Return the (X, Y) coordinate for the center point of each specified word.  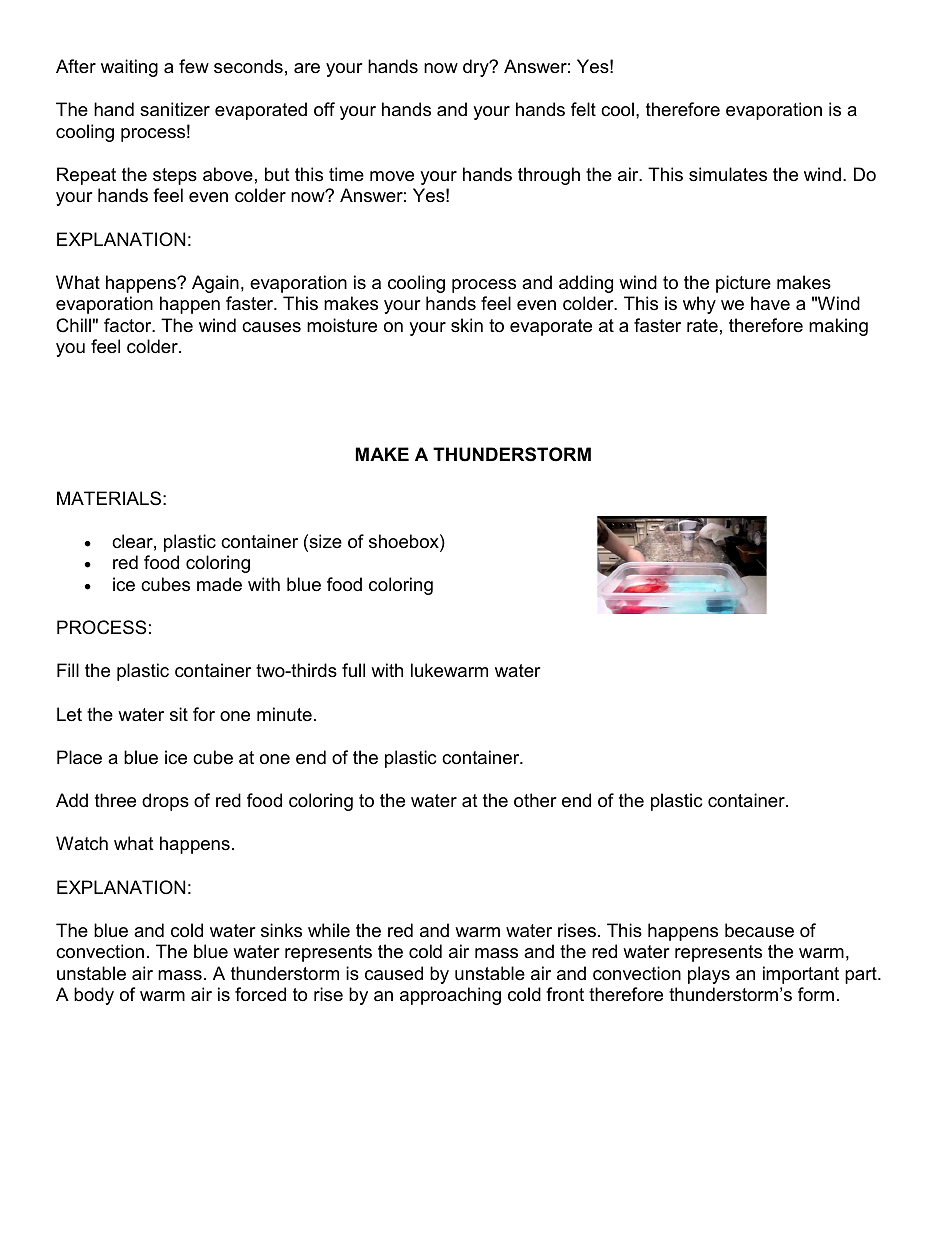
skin (467, 325)
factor (129, 325)
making (838, 327)
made (219, 584)
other (535, 800)
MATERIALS (109, 498)
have (770, 303)
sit (179, 714)
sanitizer (175, 109)
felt (583, 109)
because (759, 930)
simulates (728, 174)
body (94, 996)
